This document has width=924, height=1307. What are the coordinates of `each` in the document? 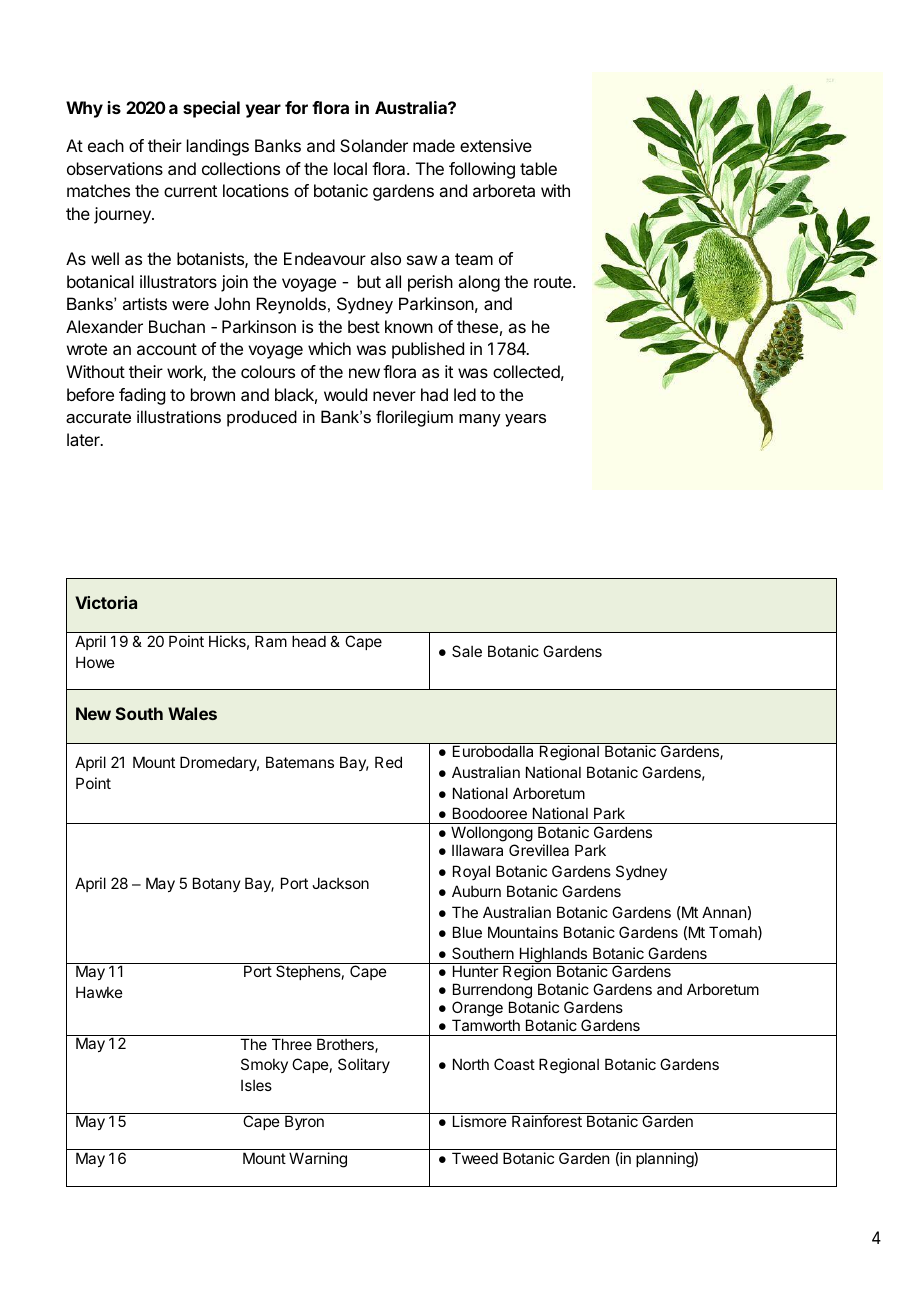 It's located at (106, 145).
